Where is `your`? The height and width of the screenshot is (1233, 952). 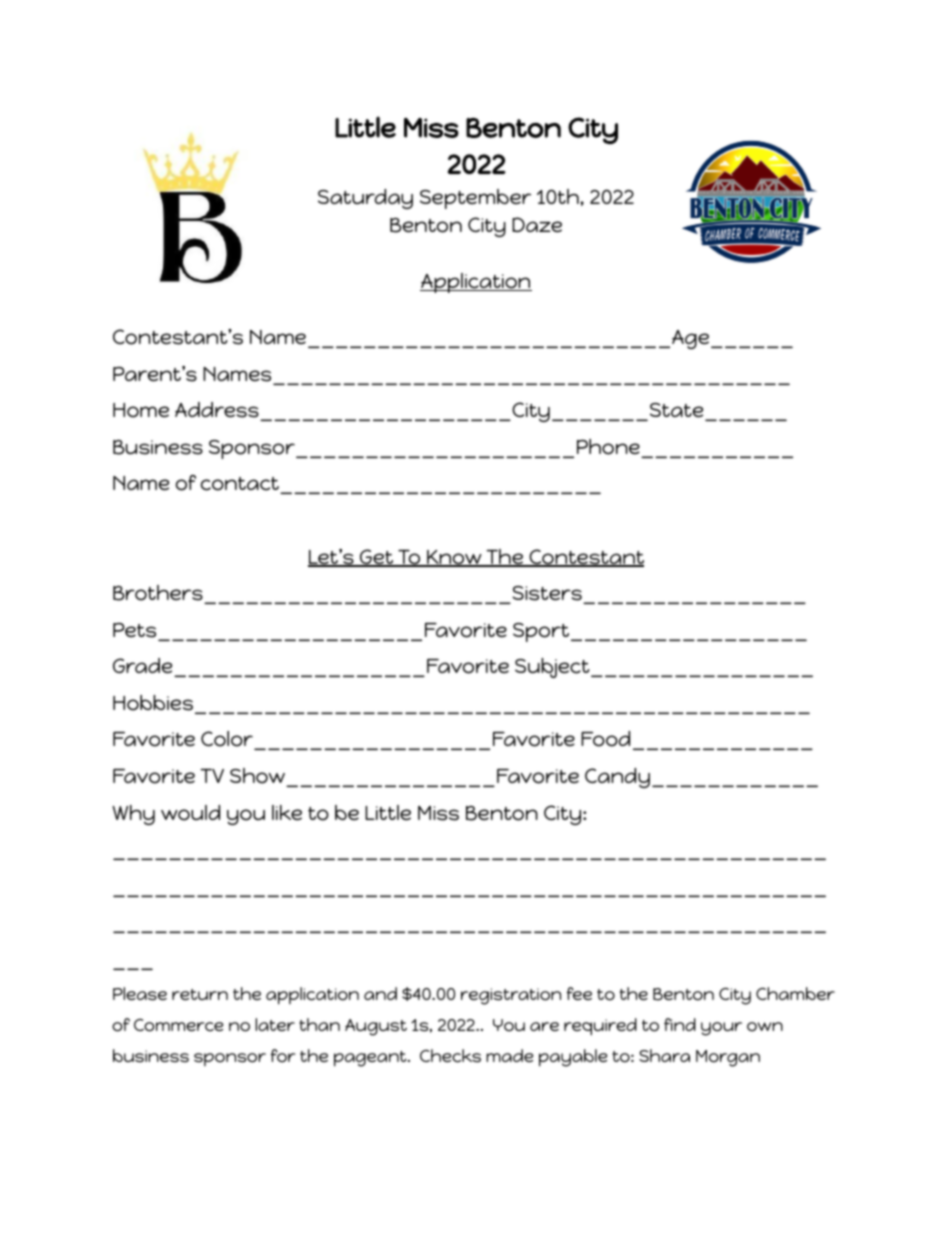
your is located at coordinates (721, 1029).
